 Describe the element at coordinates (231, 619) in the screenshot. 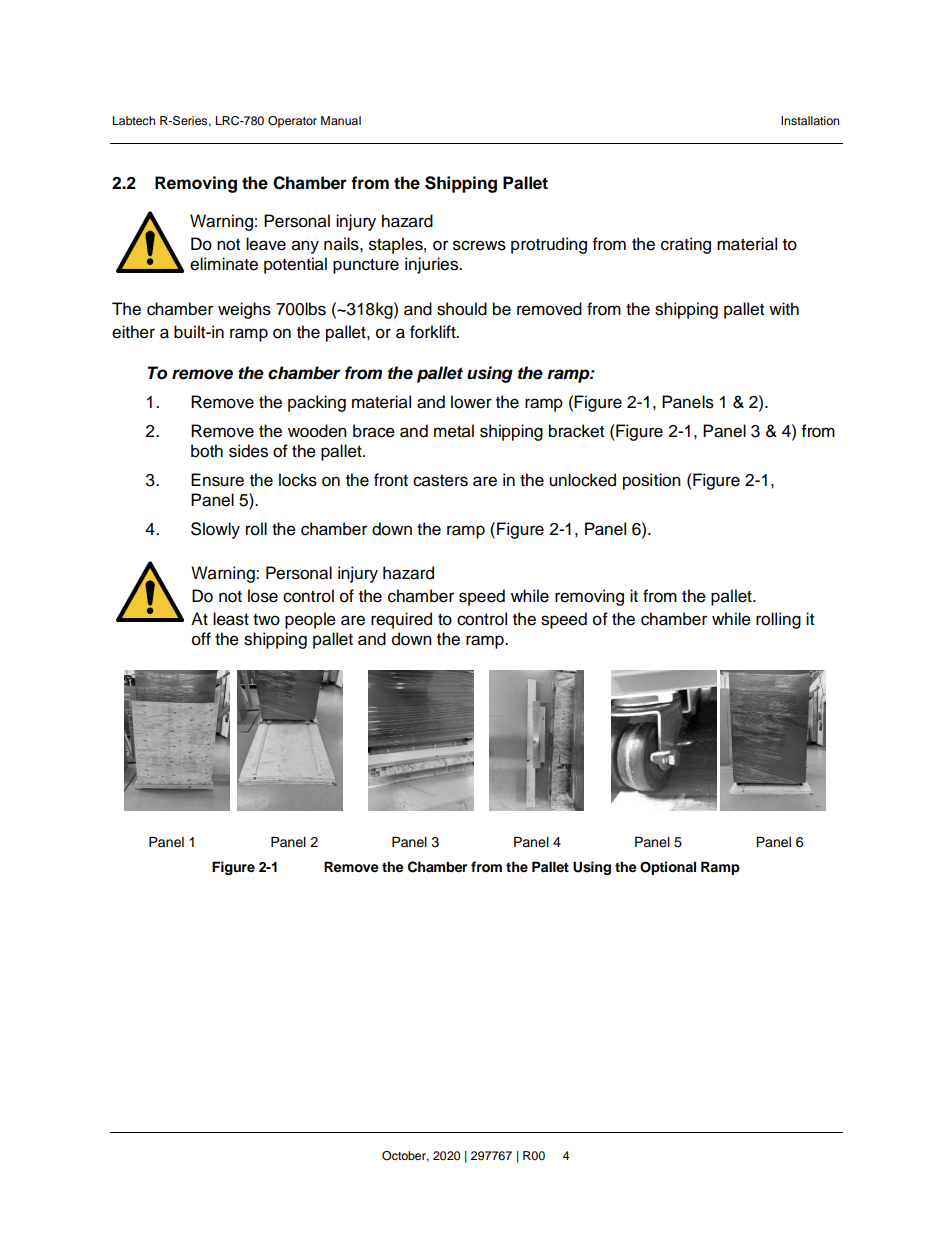

I see `least` at that location.
